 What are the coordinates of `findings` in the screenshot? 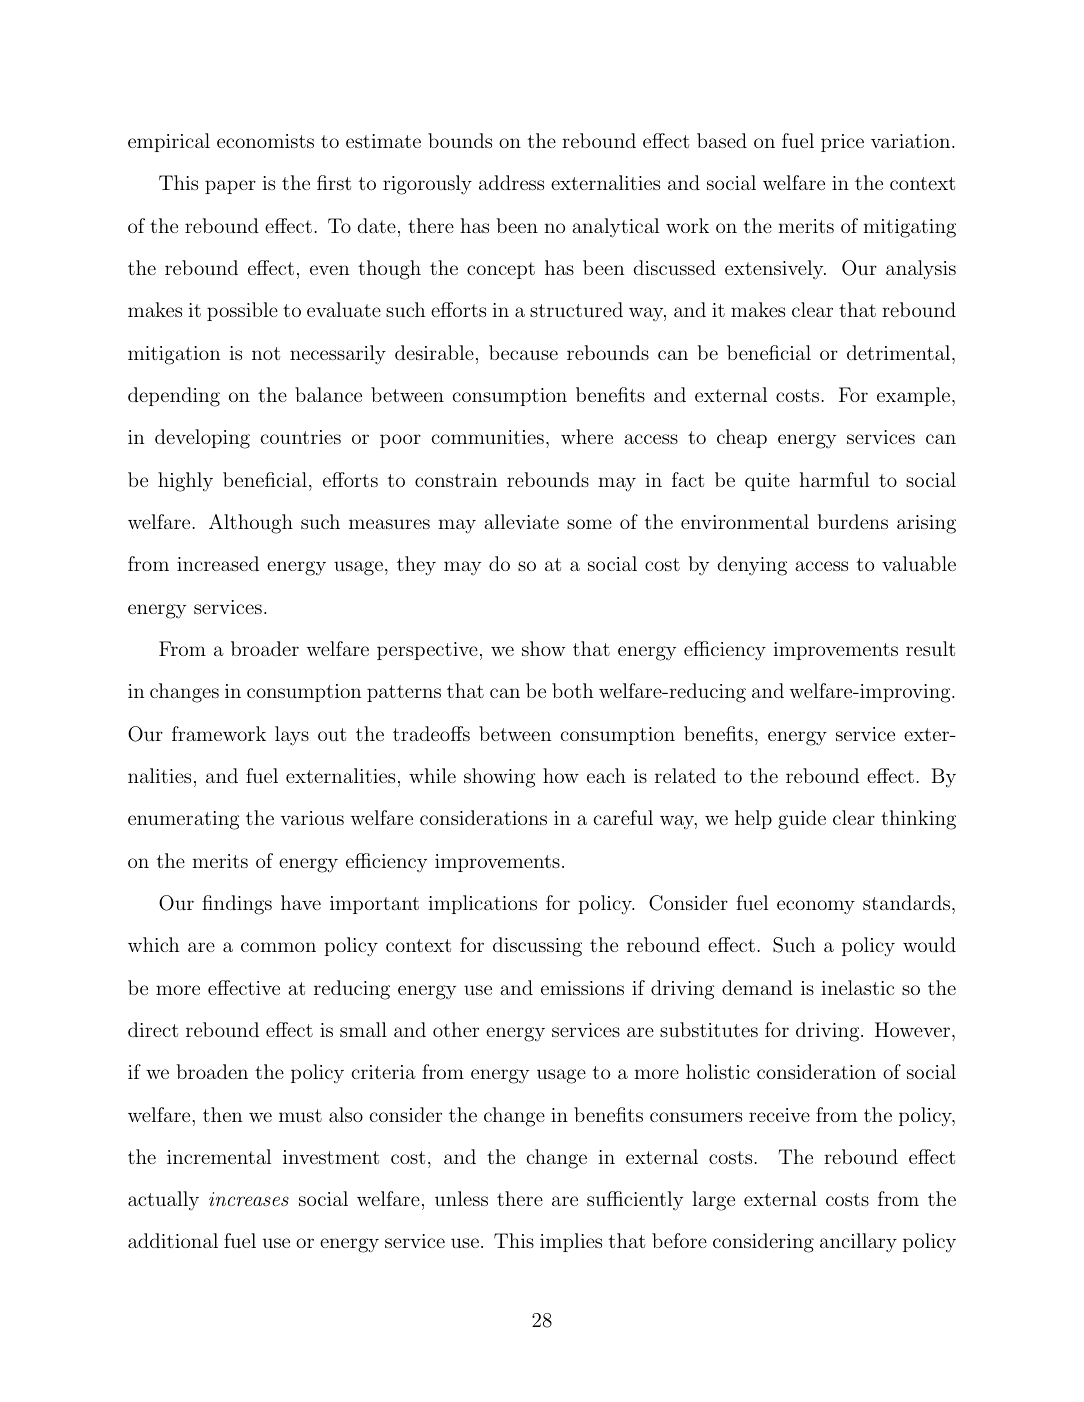 It's located at (237, 905).
